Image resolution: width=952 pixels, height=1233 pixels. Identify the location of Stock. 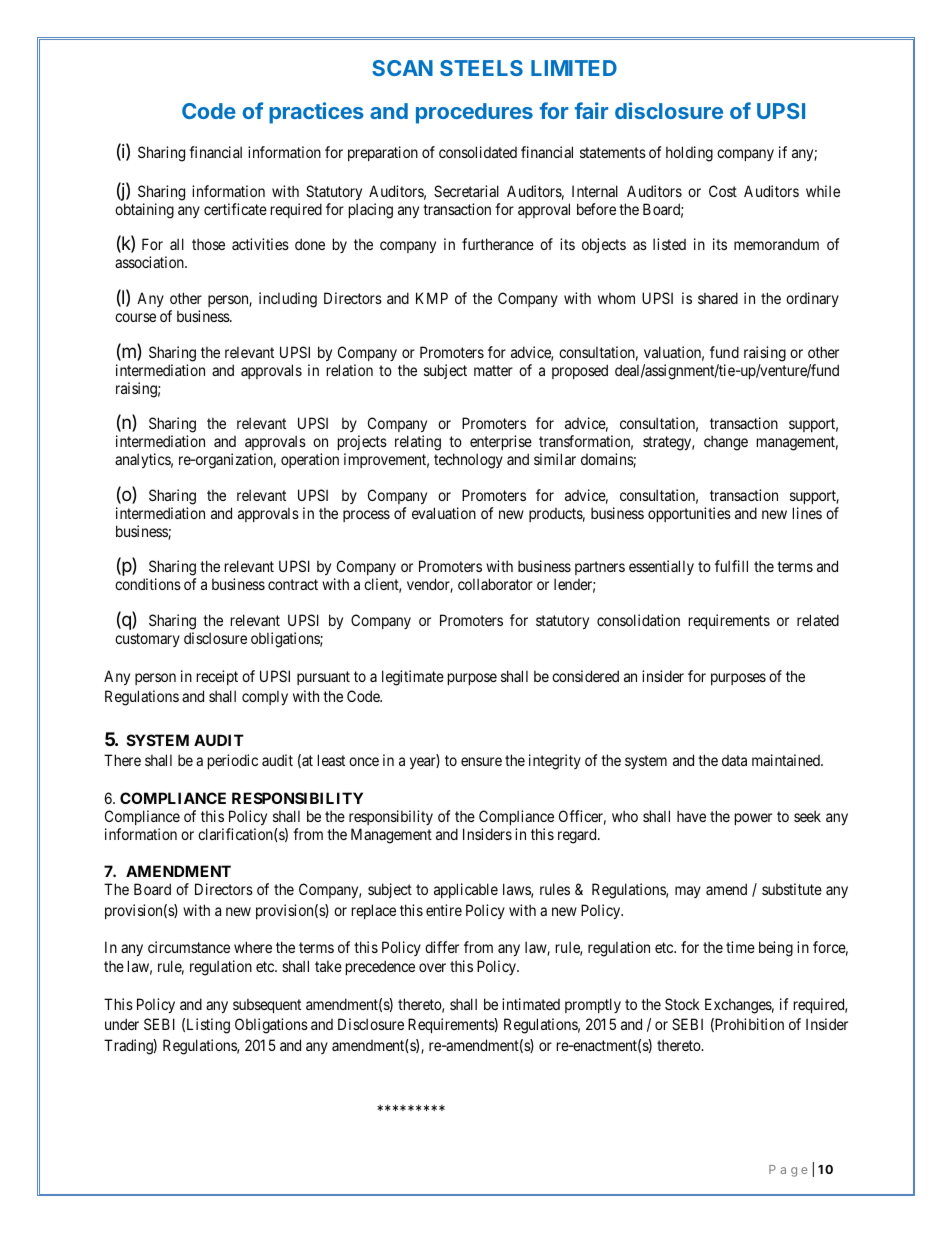
(682, 1004).
